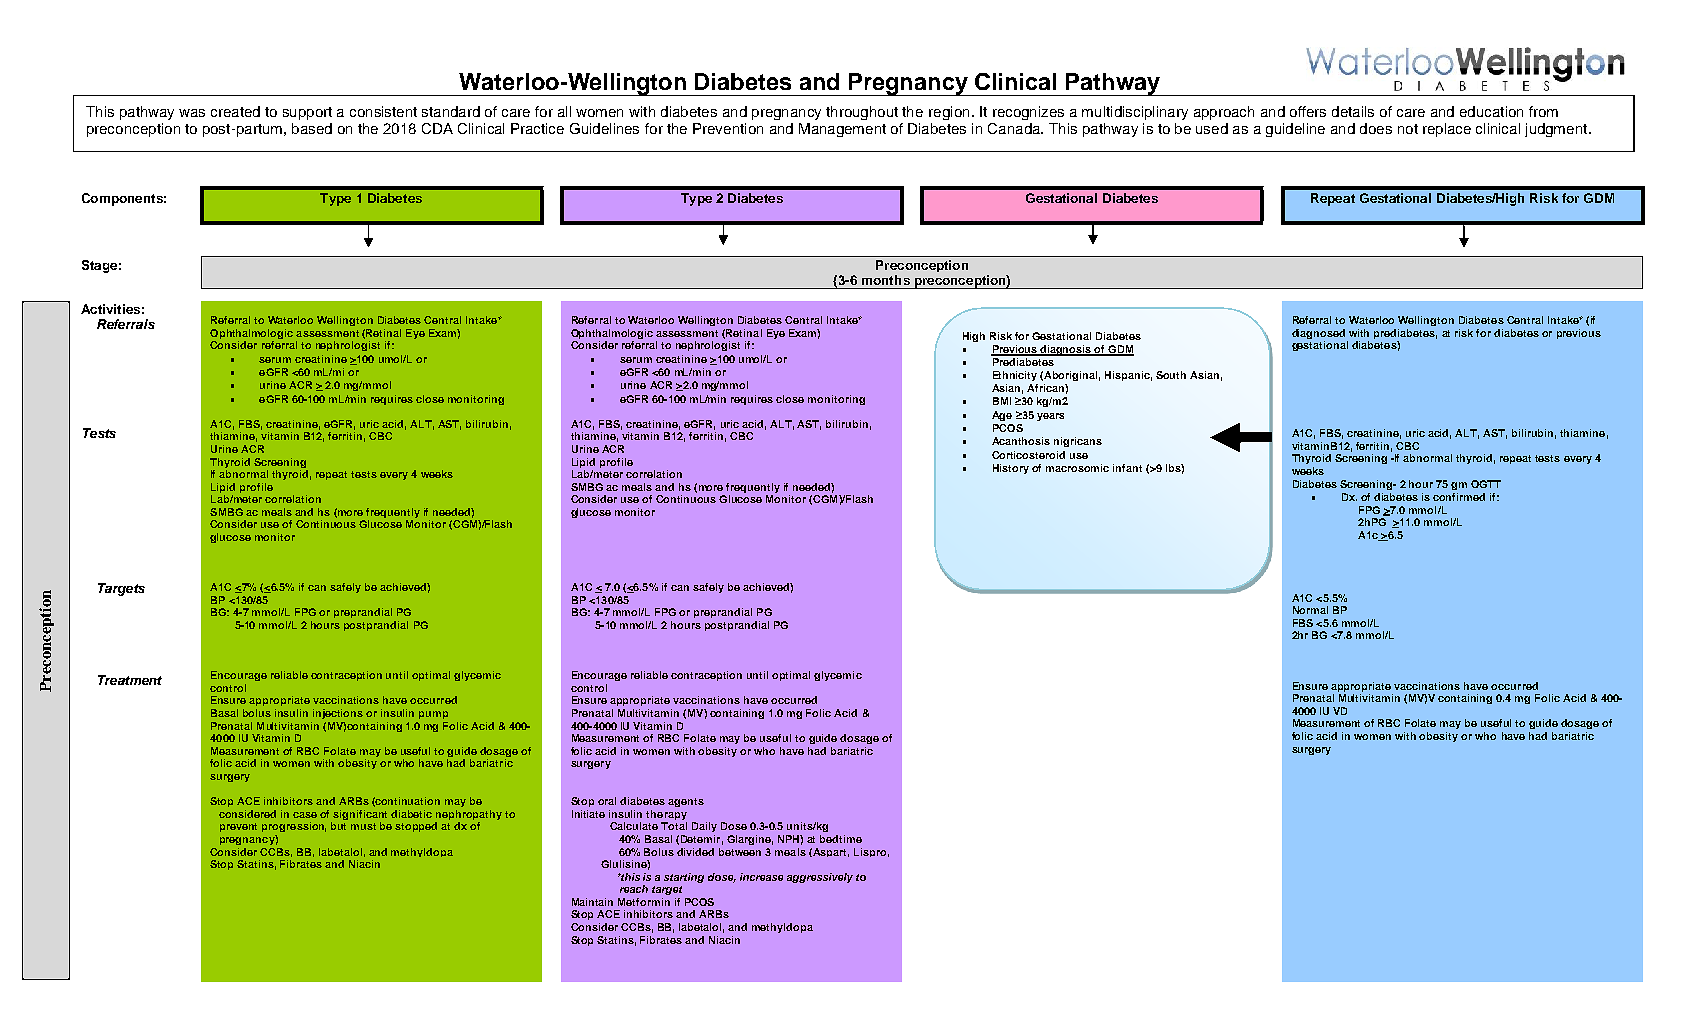 The width and height of the page is (1696, 1030). What do you see at coordinates (1376, 128) in the page?
I see `does` at bounding box center [1376, 128].
